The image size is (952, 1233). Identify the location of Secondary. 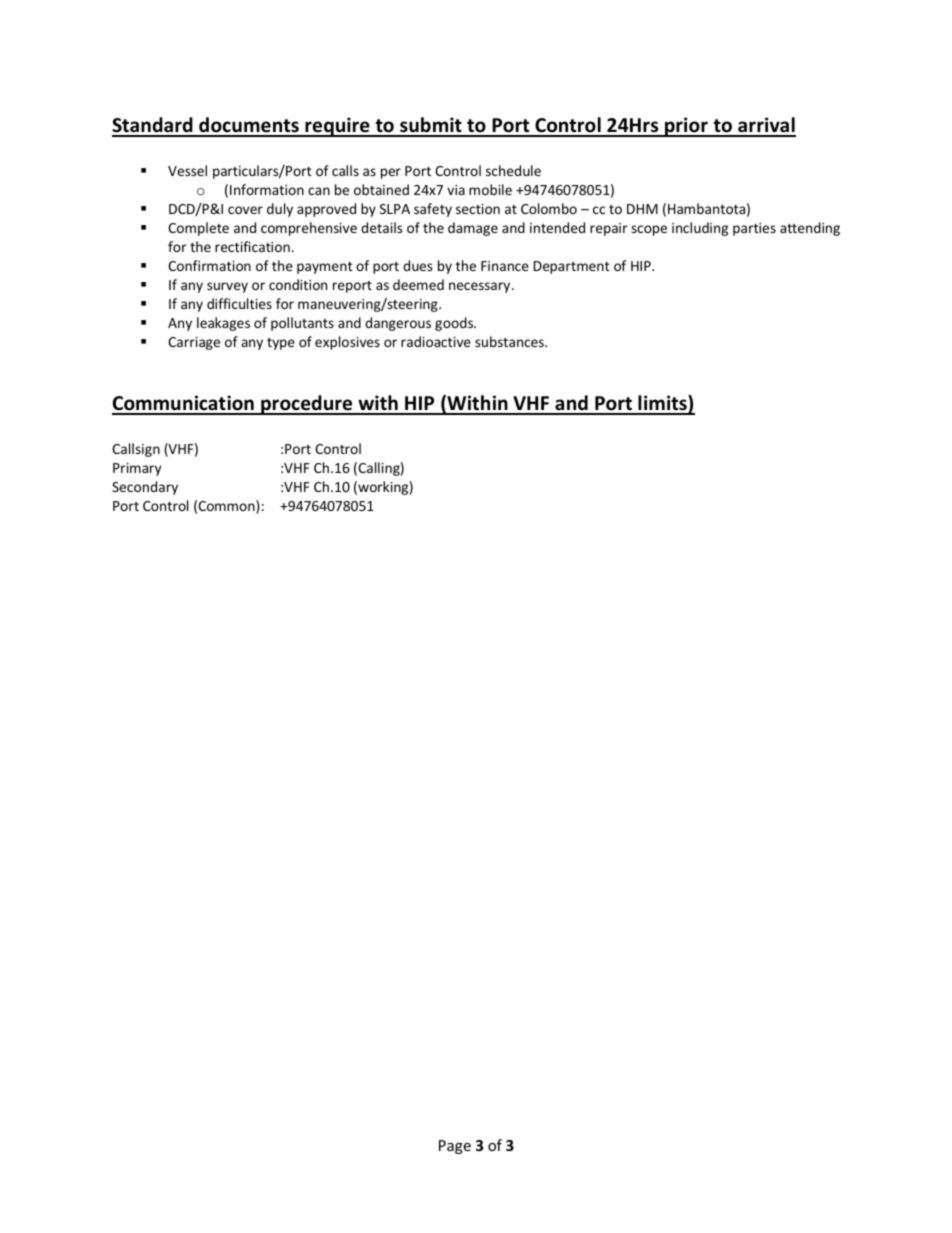
(145, 488).
